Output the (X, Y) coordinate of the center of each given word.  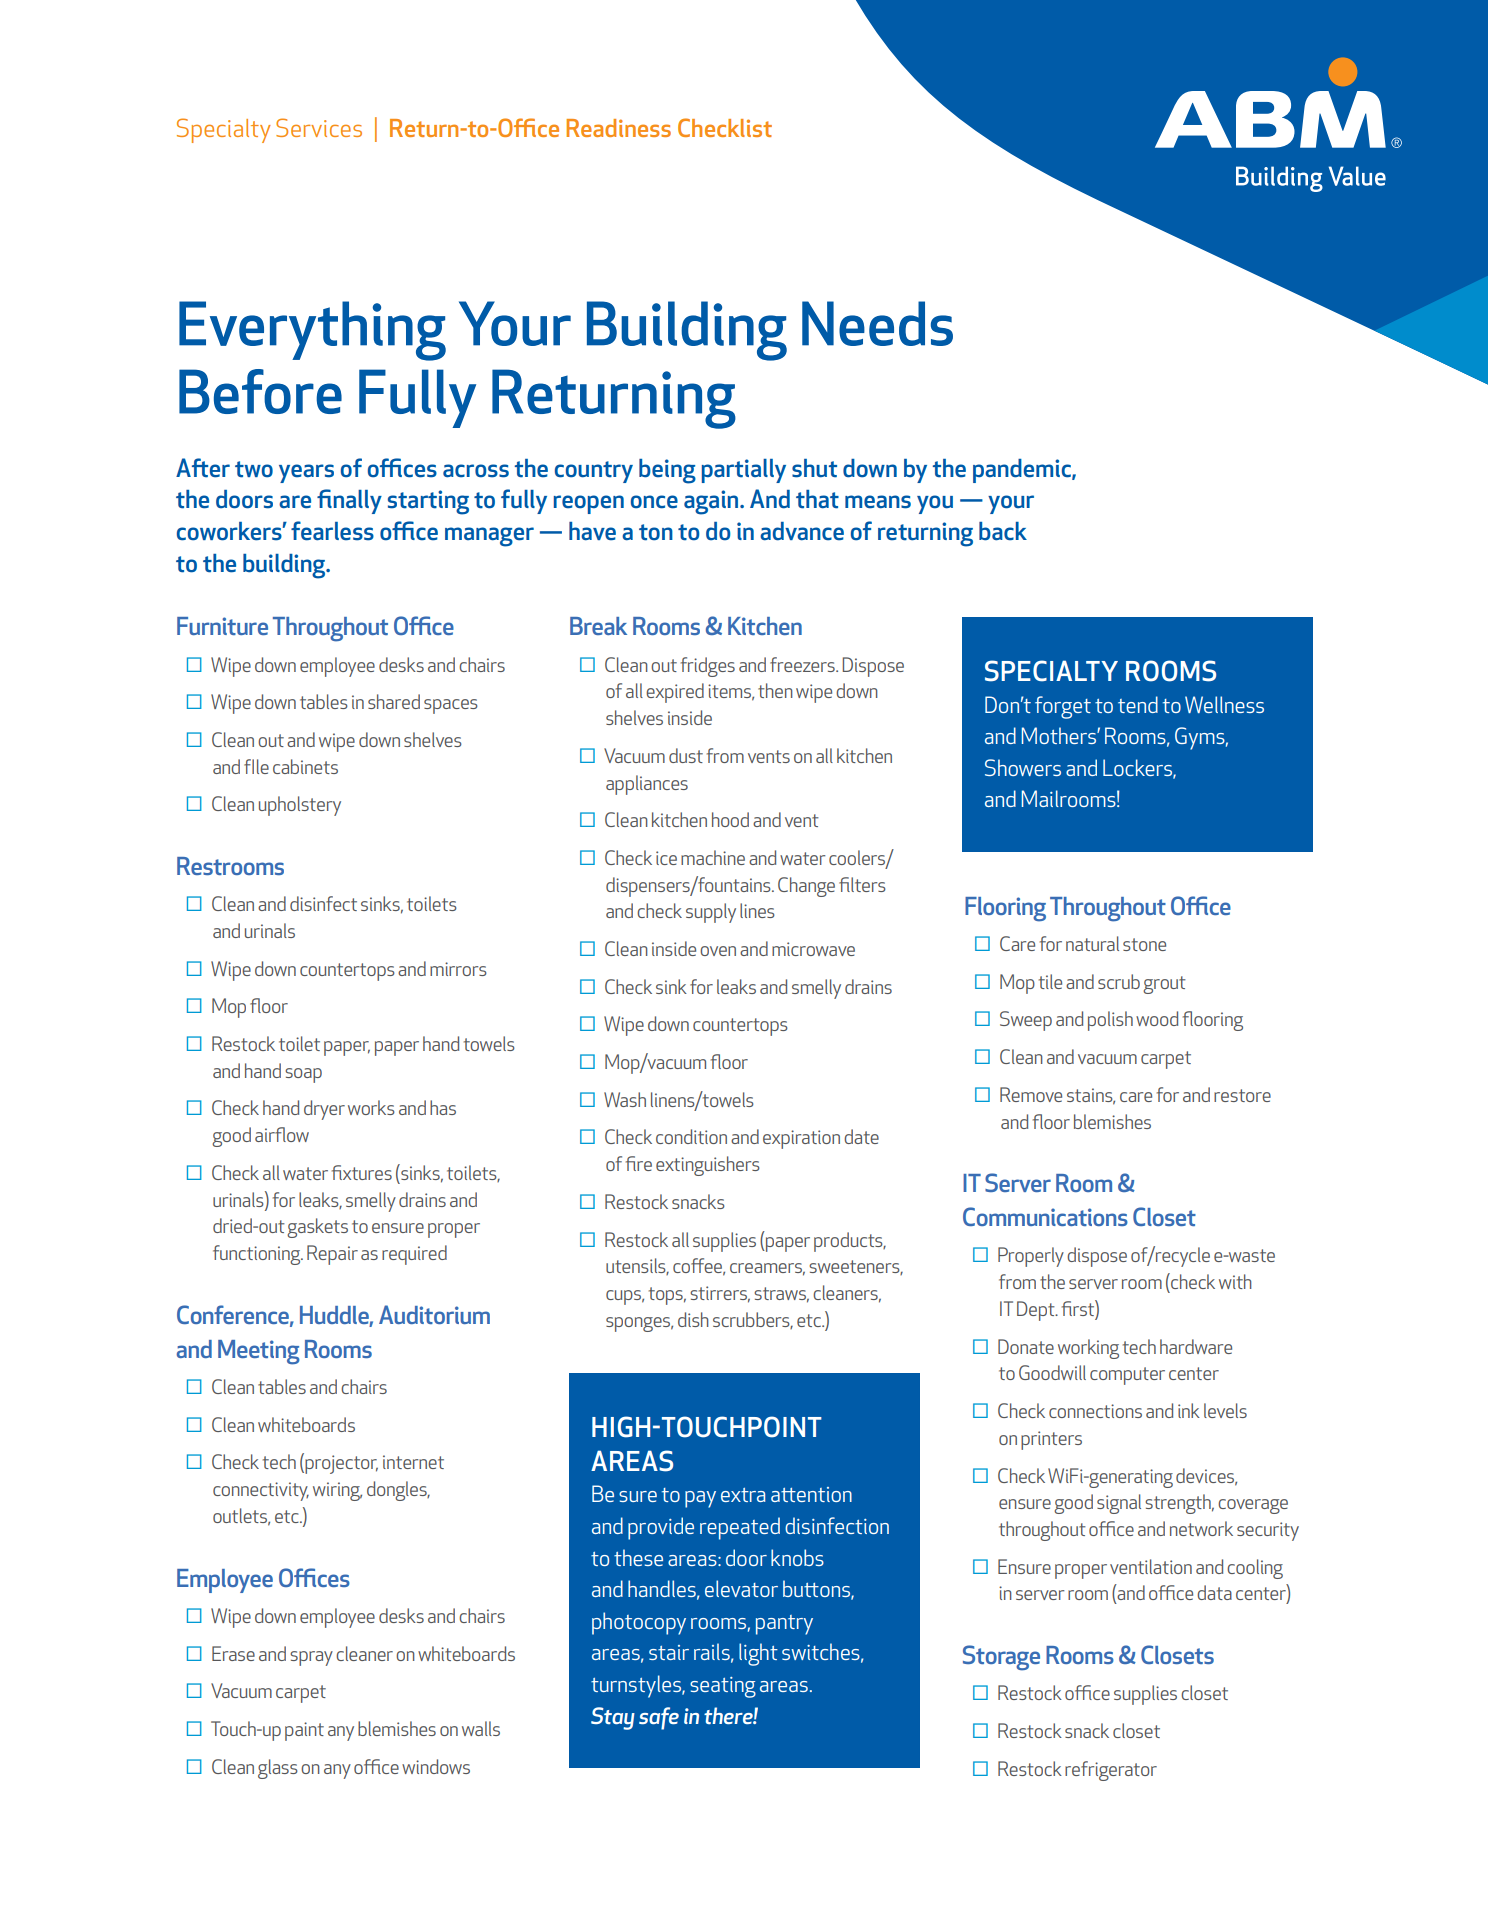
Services (319, 127)
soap (303, 1075)
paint (304, 1731)
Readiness (618, 128)
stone (1144, 944)
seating (723, 1687)
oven (718, 951)
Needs (877, 323)
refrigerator (1111, 1771)
